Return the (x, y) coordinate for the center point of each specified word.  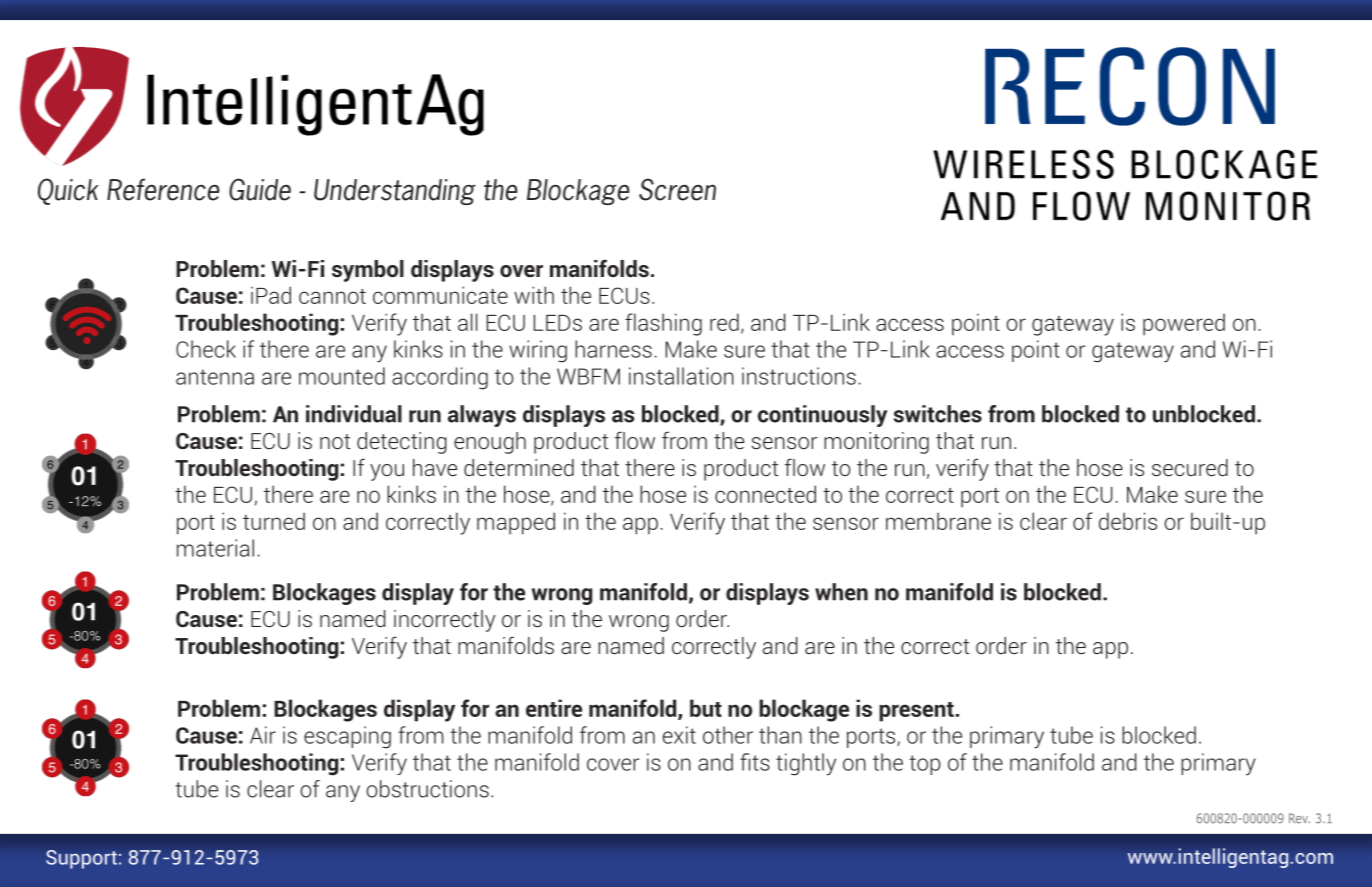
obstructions (427, 789)
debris (1128, 521)
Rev (1299, 818)
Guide (260, 189)
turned (274, 521)
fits (755, 762)
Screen (677, 189)
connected (765, 494)
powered (1184, 324)
